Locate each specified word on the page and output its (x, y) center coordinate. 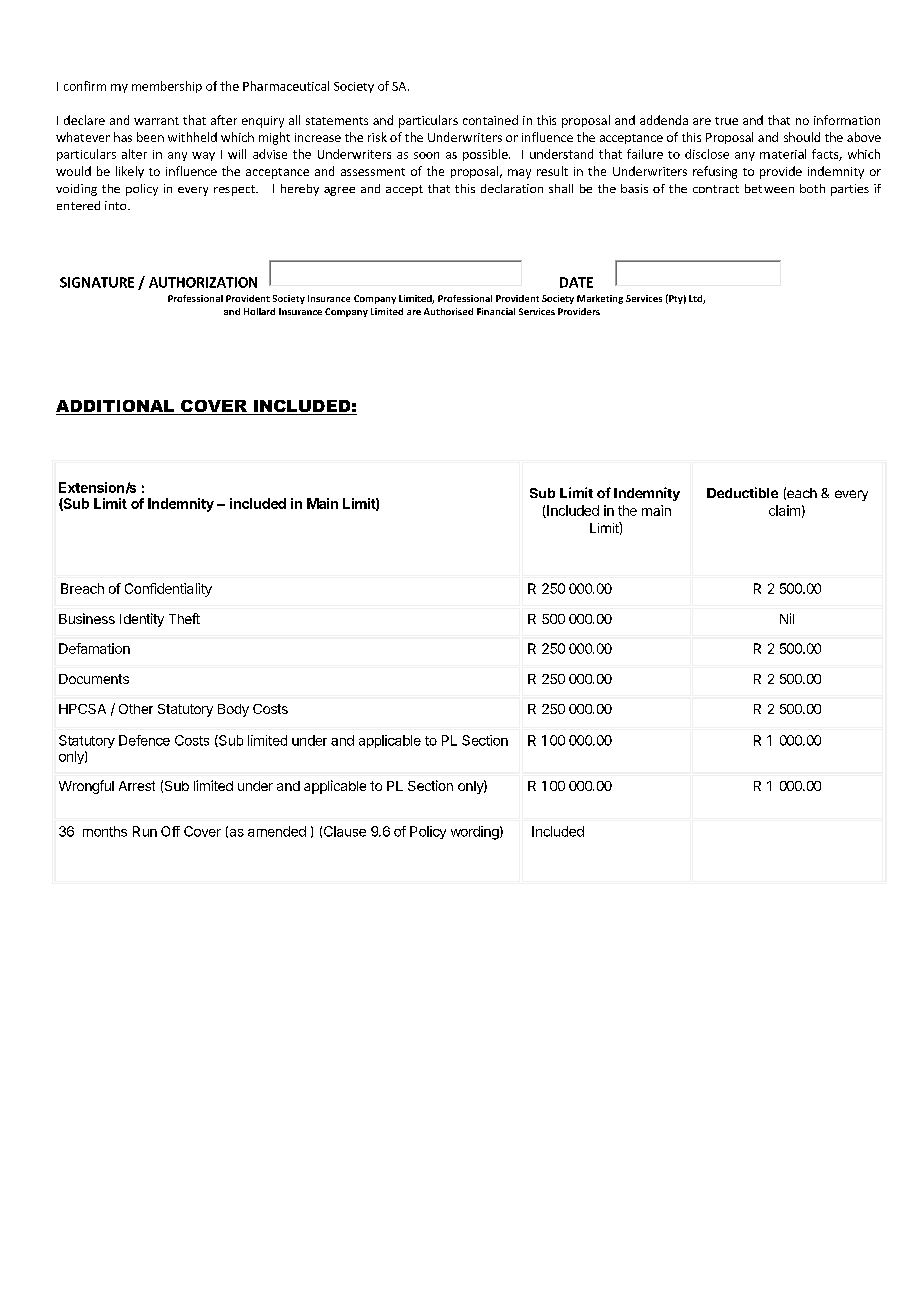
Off (170, 831)
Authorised (448, 311)
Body (233, 710)
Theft (184, 618)
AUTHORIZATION (203, 282)
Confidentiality (168, 590)
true (726, 121)
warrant (156, 121)
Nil (787, 618)
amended (277, 831)
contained (490, 120)
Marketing (600, 299)
